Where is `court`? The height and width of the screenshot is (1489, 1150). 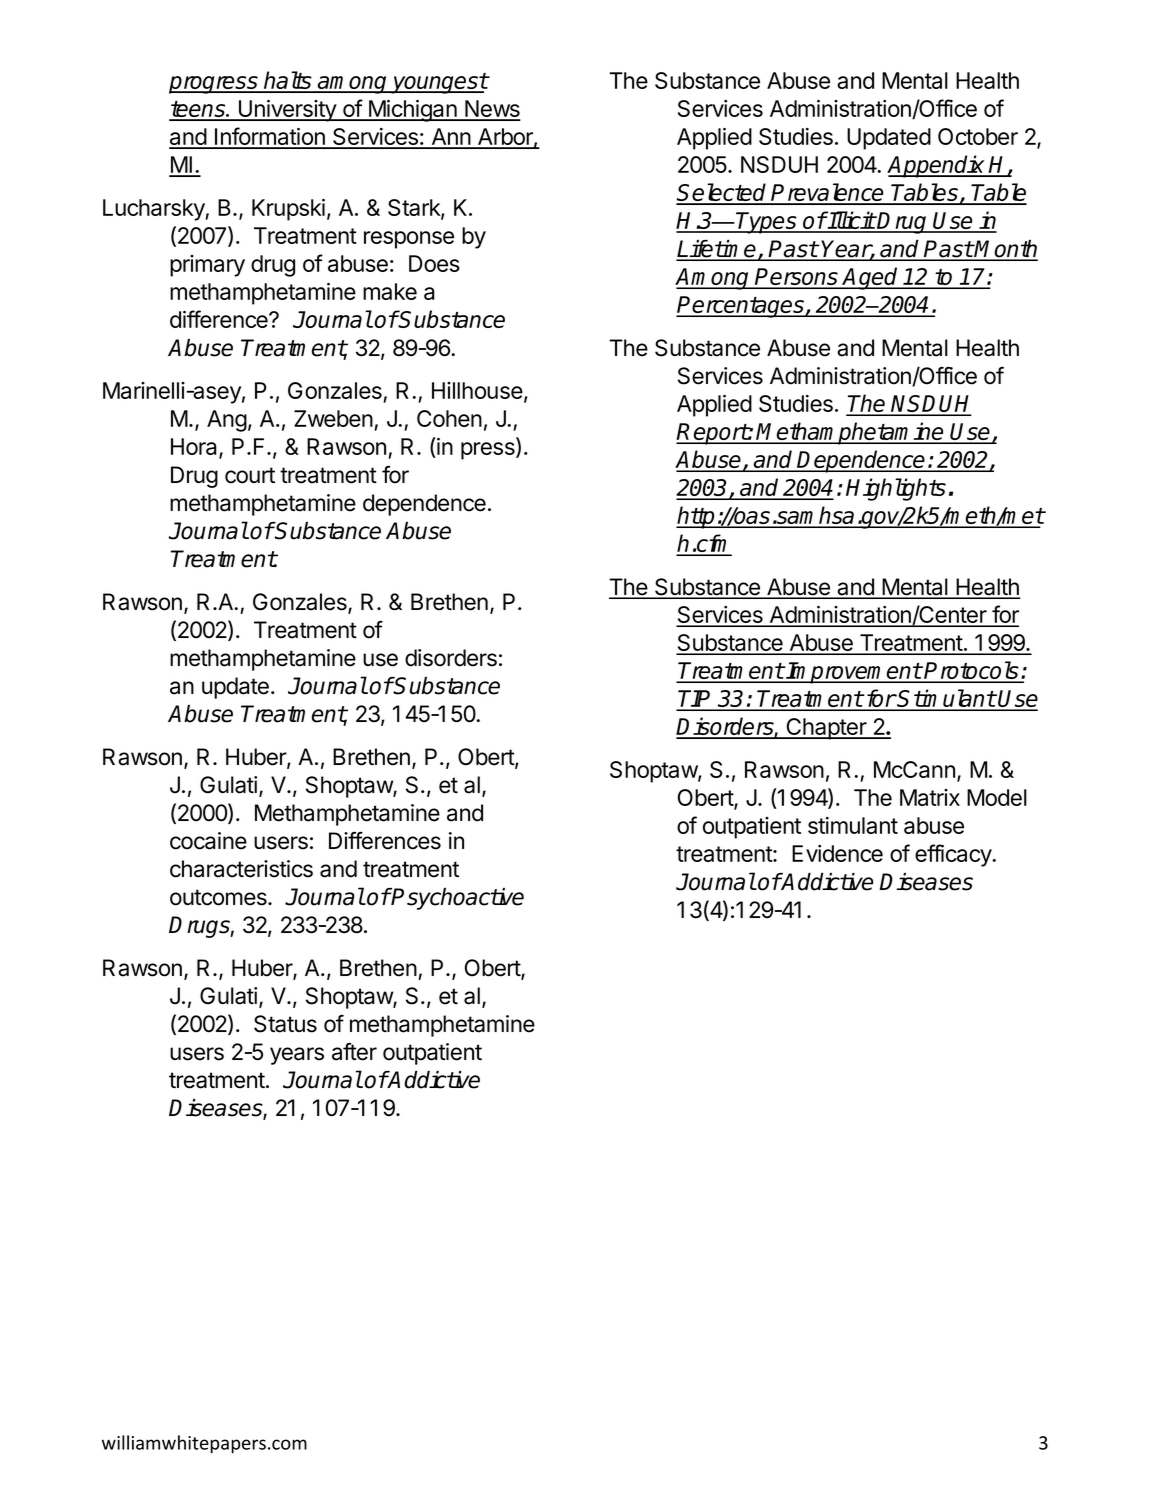
court is located at coordinates (250, 475).
